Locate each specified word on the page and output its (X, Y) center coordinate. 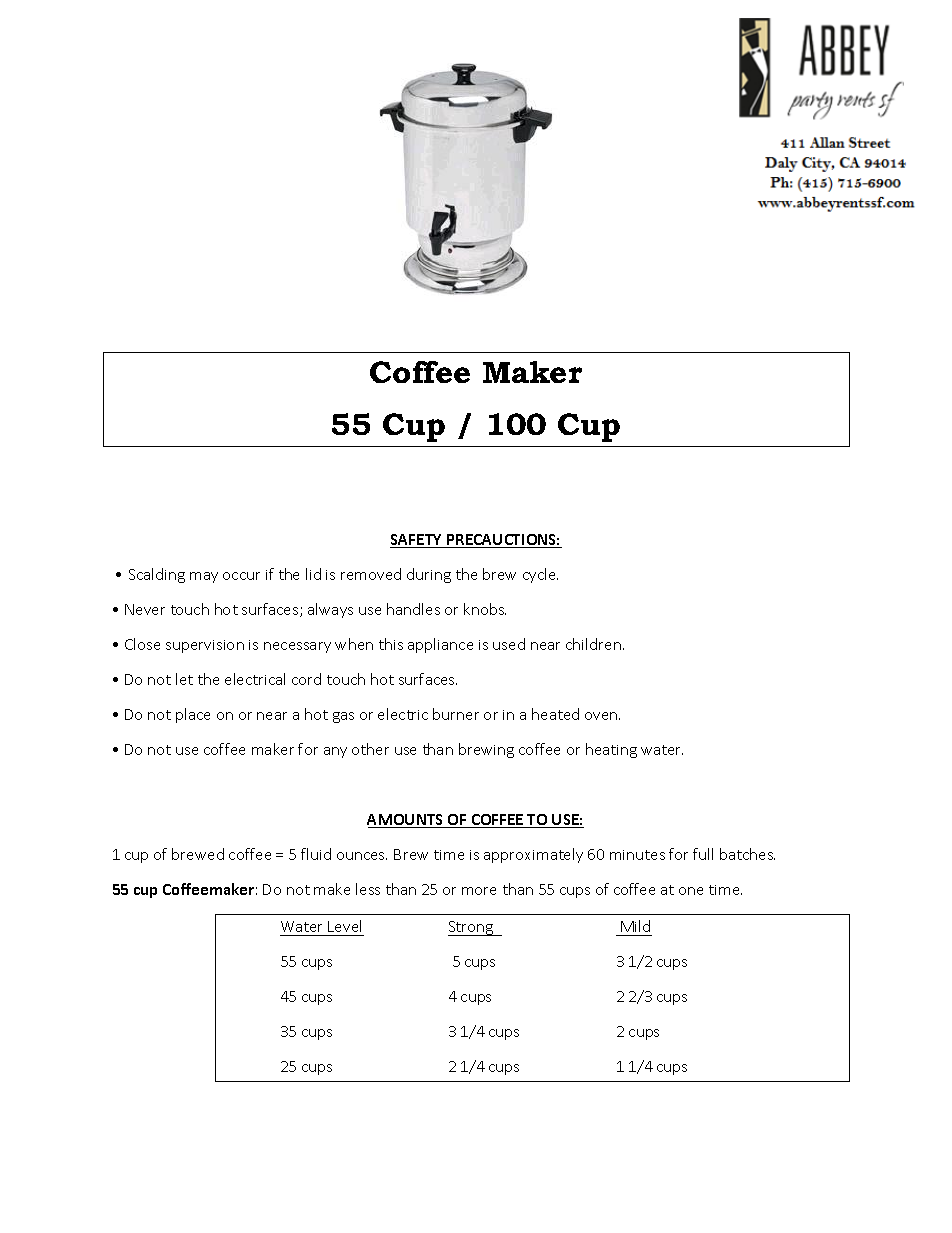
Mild (635, 926)
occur (241, 576)
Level (344, 926)
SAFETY (417, 541)
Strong (472, 928)
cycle (540, 575)
